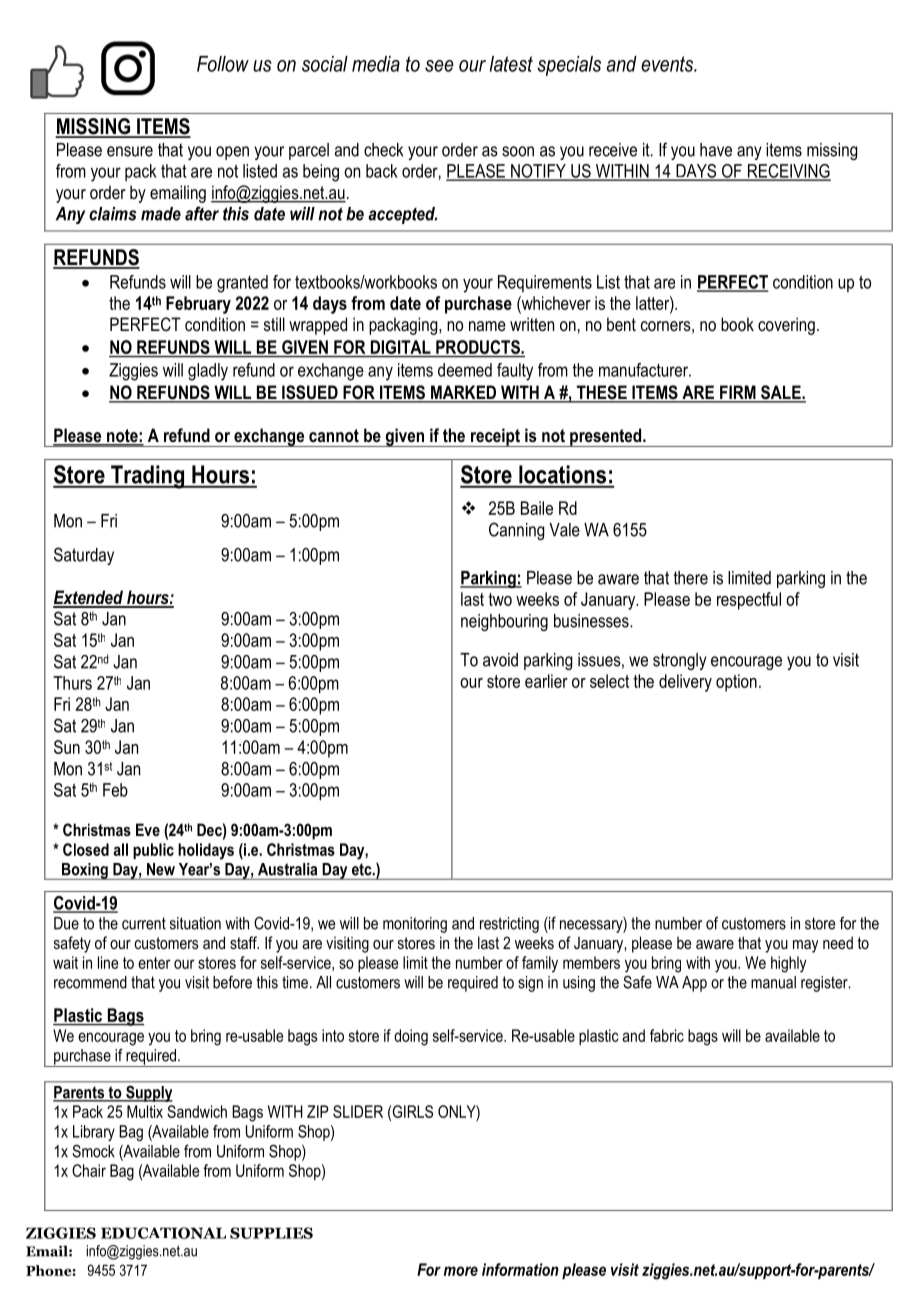  What do you see at coordinates (163, 1233) in the screenshot?
I see `EDUCATIONAL` at bounding box center [163, 1233].
